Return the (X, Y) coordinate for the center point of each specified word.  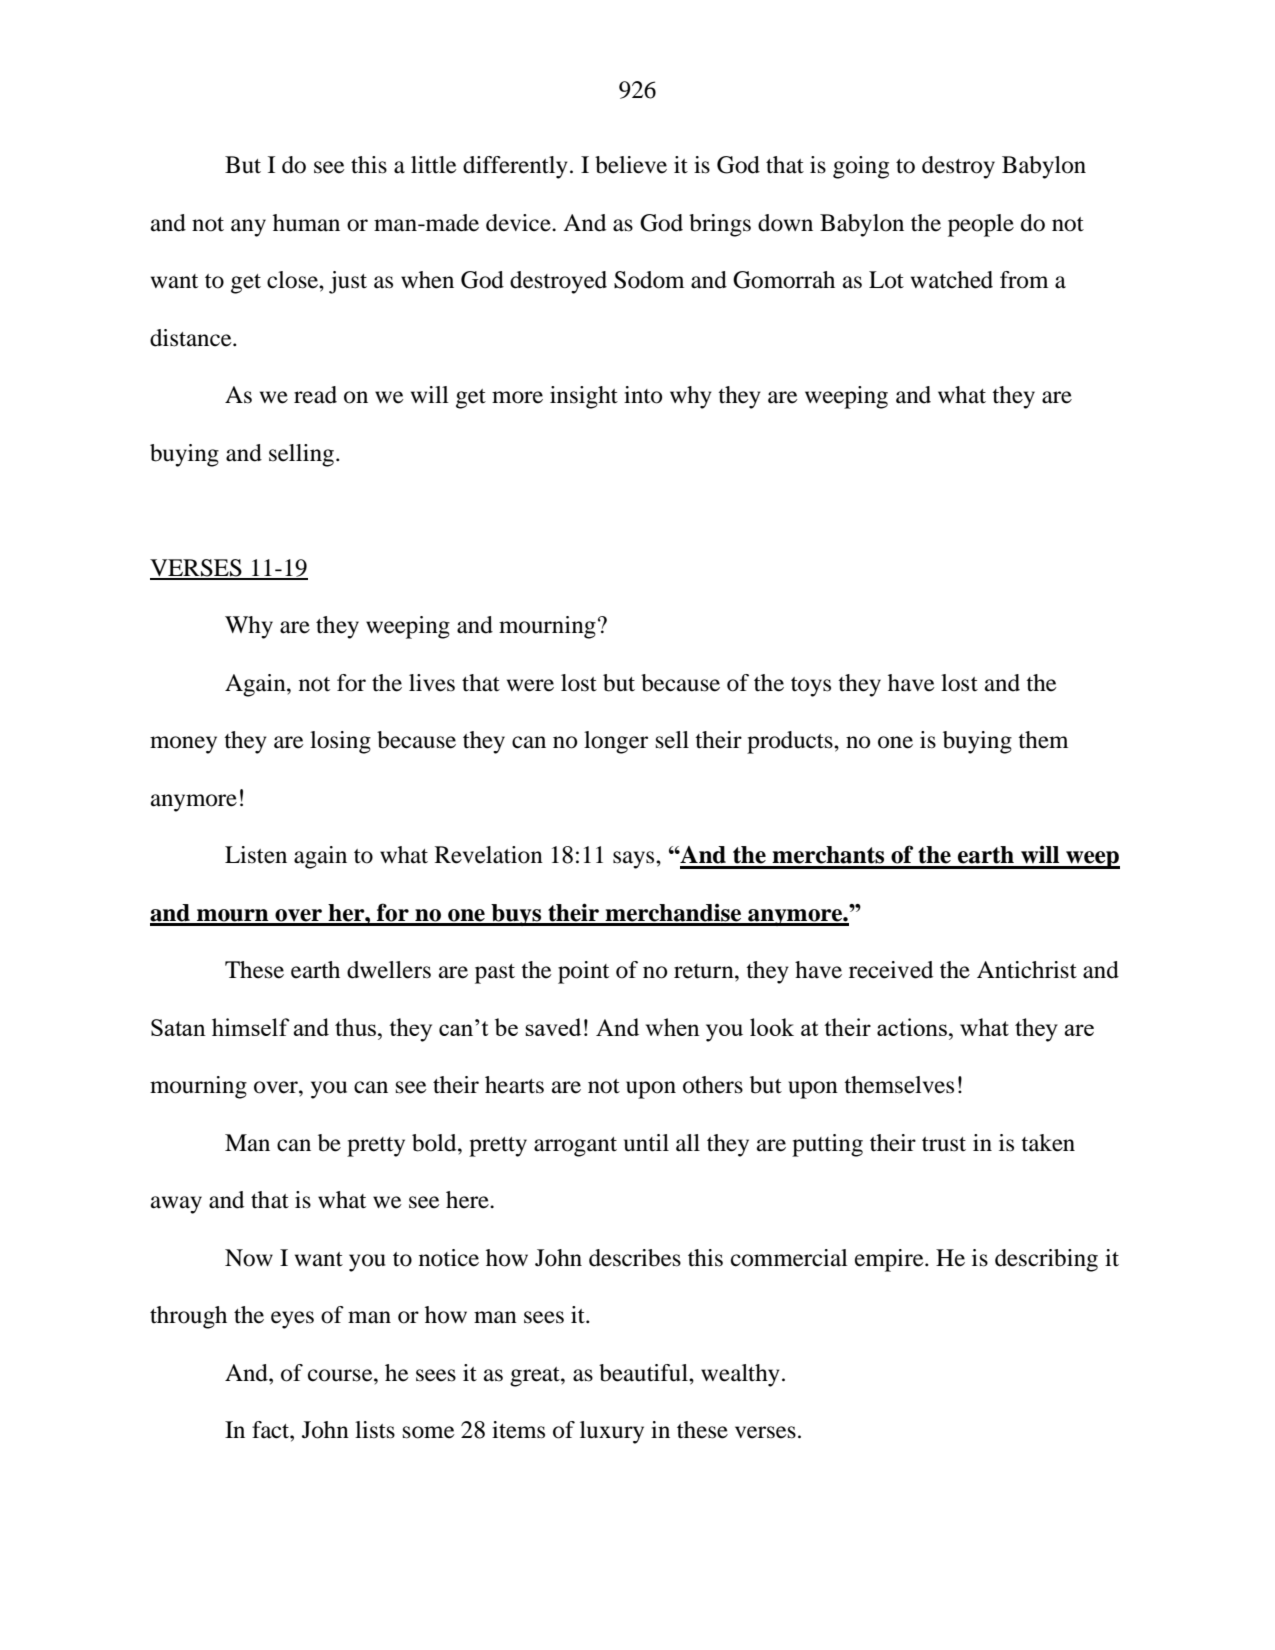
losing (340, 742)
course (341, 1375)
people (981, 225)
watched (952, 280)
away (176, 1205)
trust (944, 1144)
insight (584, 397)
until (646, 1143)
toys (811, 687)
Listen (256, 855)
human (306, 223)
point (583, 972)
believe (631, 165)
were (530, 685)
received (891, 970)
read (315, 395)
